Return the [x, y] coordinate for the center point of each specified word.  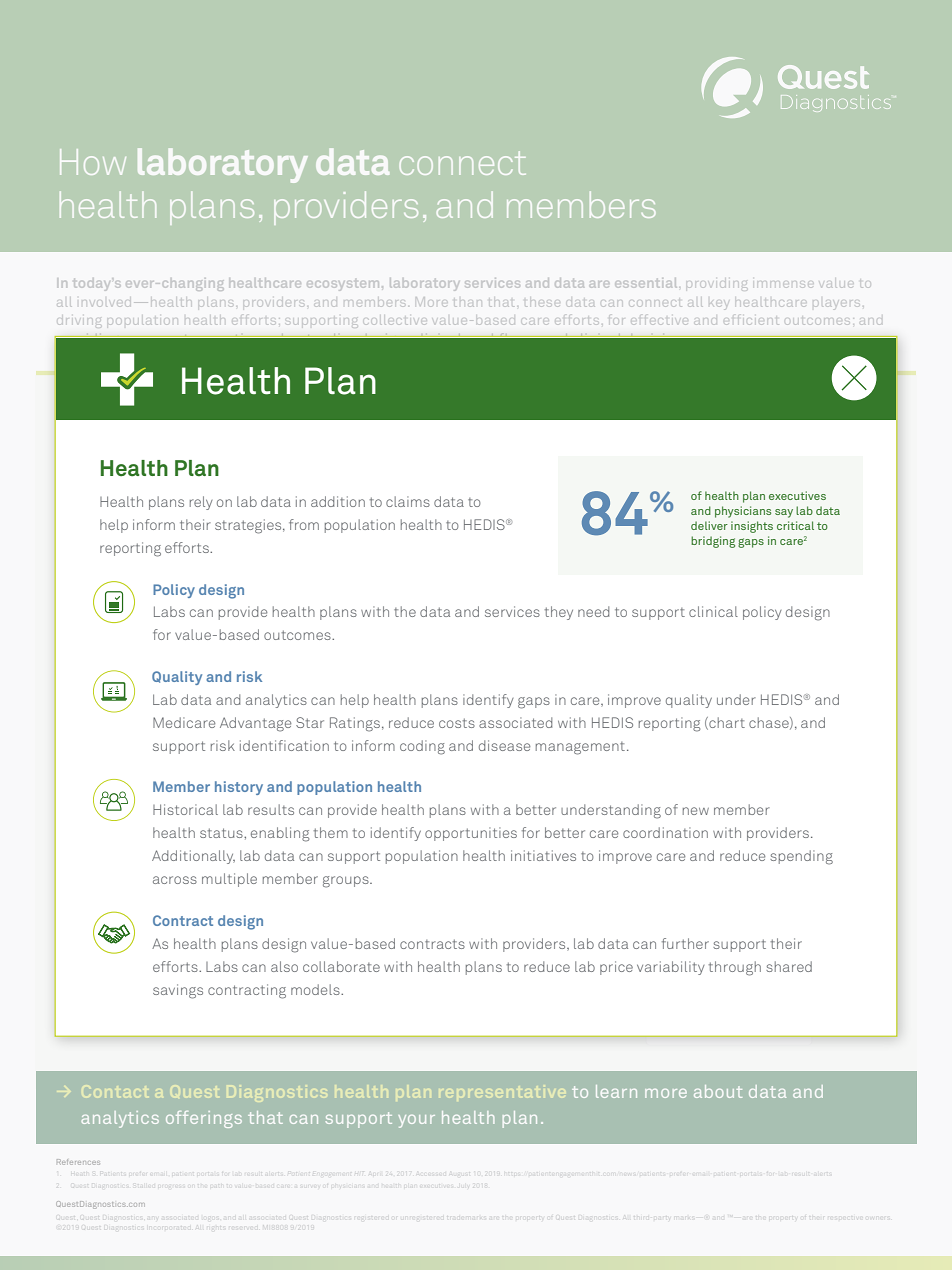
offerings [204, 1119]
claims [408, 501]
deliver [709, 525]
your [416, 1121]
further [685, 943]
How [93, 162]
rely [201, 503]
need [593, 611]
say [784, 513]
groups [347, 882]
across [175, 880]
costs [457, 723]
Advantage [255, 724]
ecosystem [341, 286]
